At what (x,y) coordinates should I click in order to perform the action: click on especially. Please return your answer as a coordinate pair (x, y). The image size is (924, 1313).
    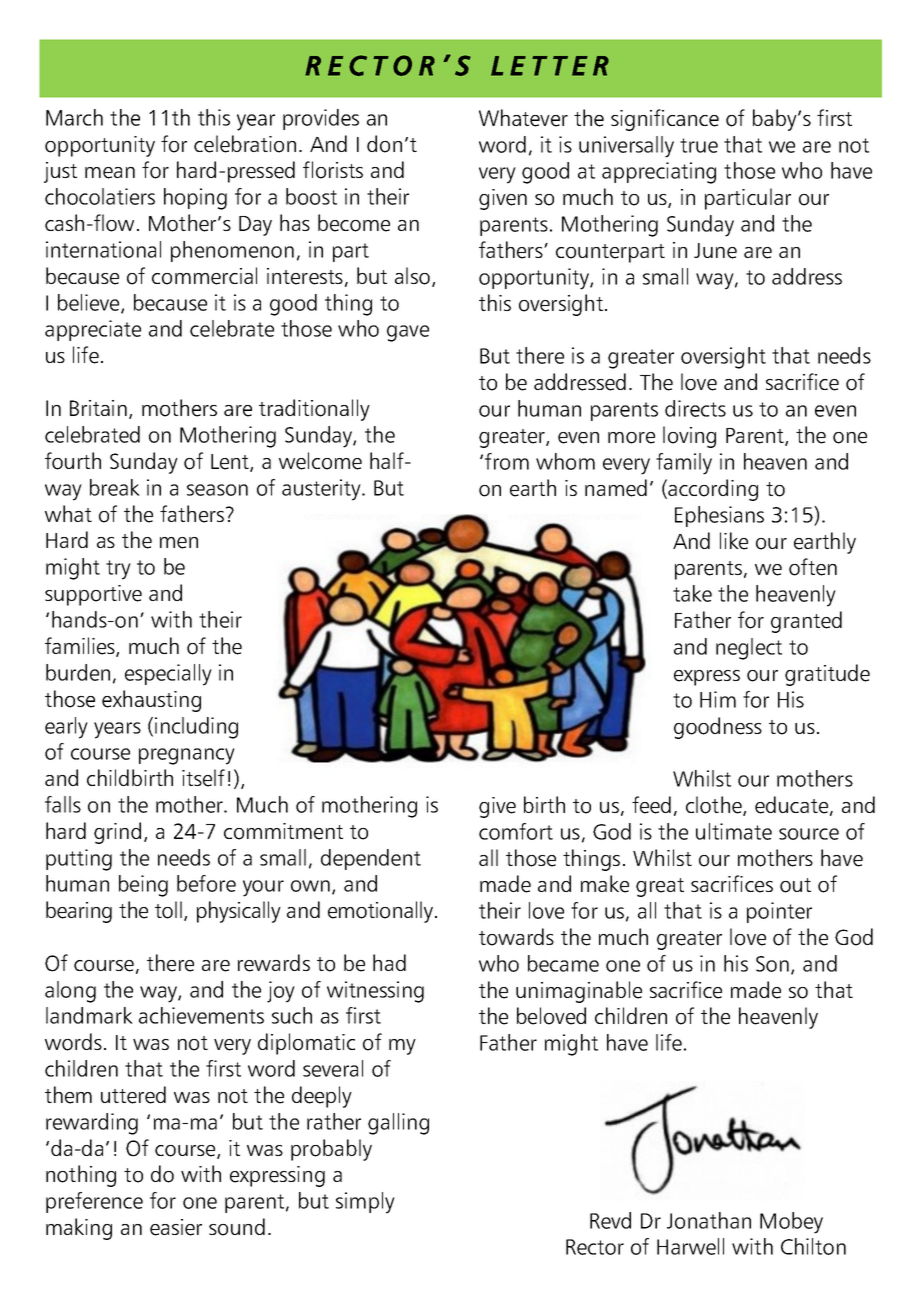
    Looking at the image, I should click on (168, 675).
